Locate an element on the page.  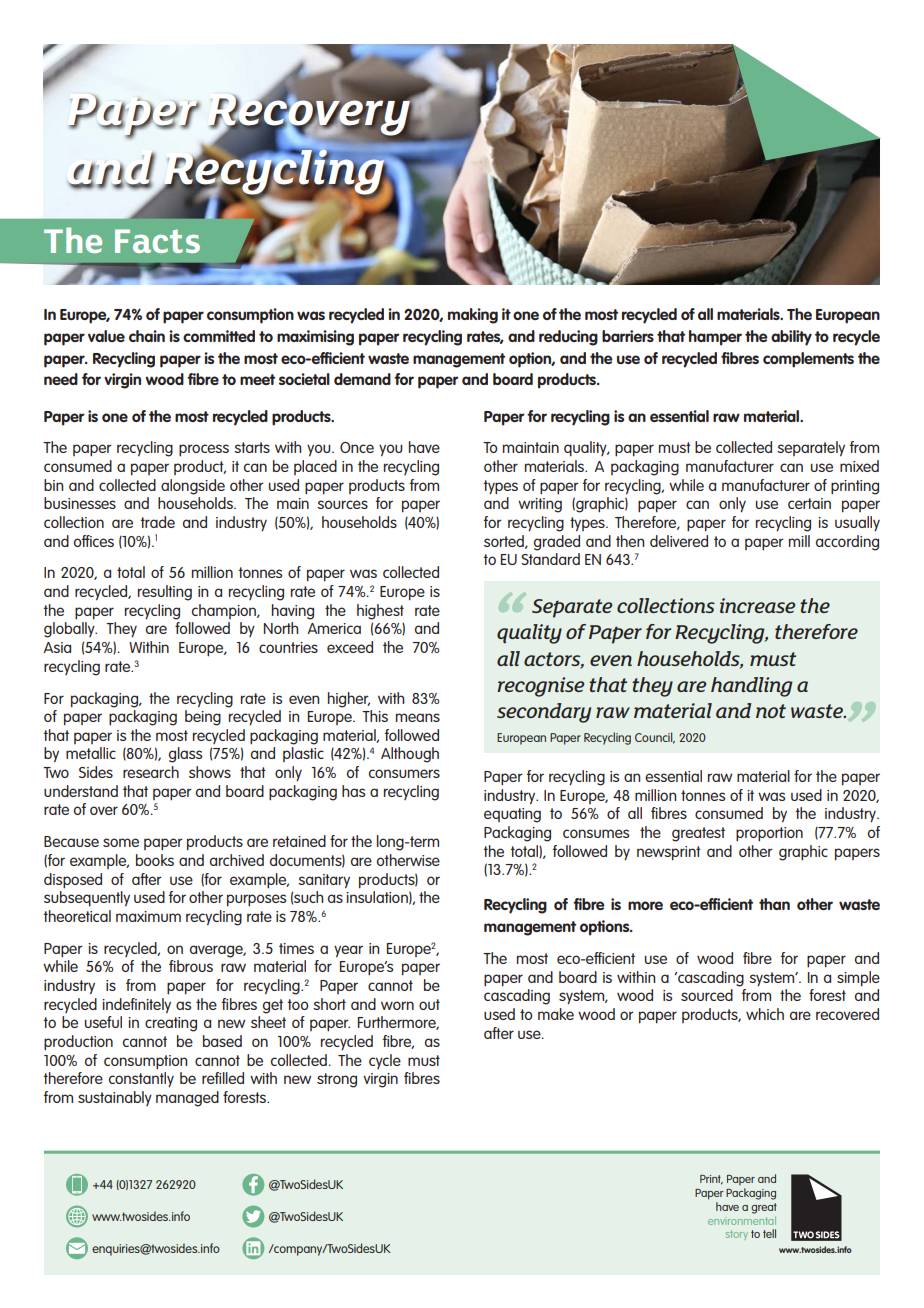
handling is located at coordinates (752, 687).
